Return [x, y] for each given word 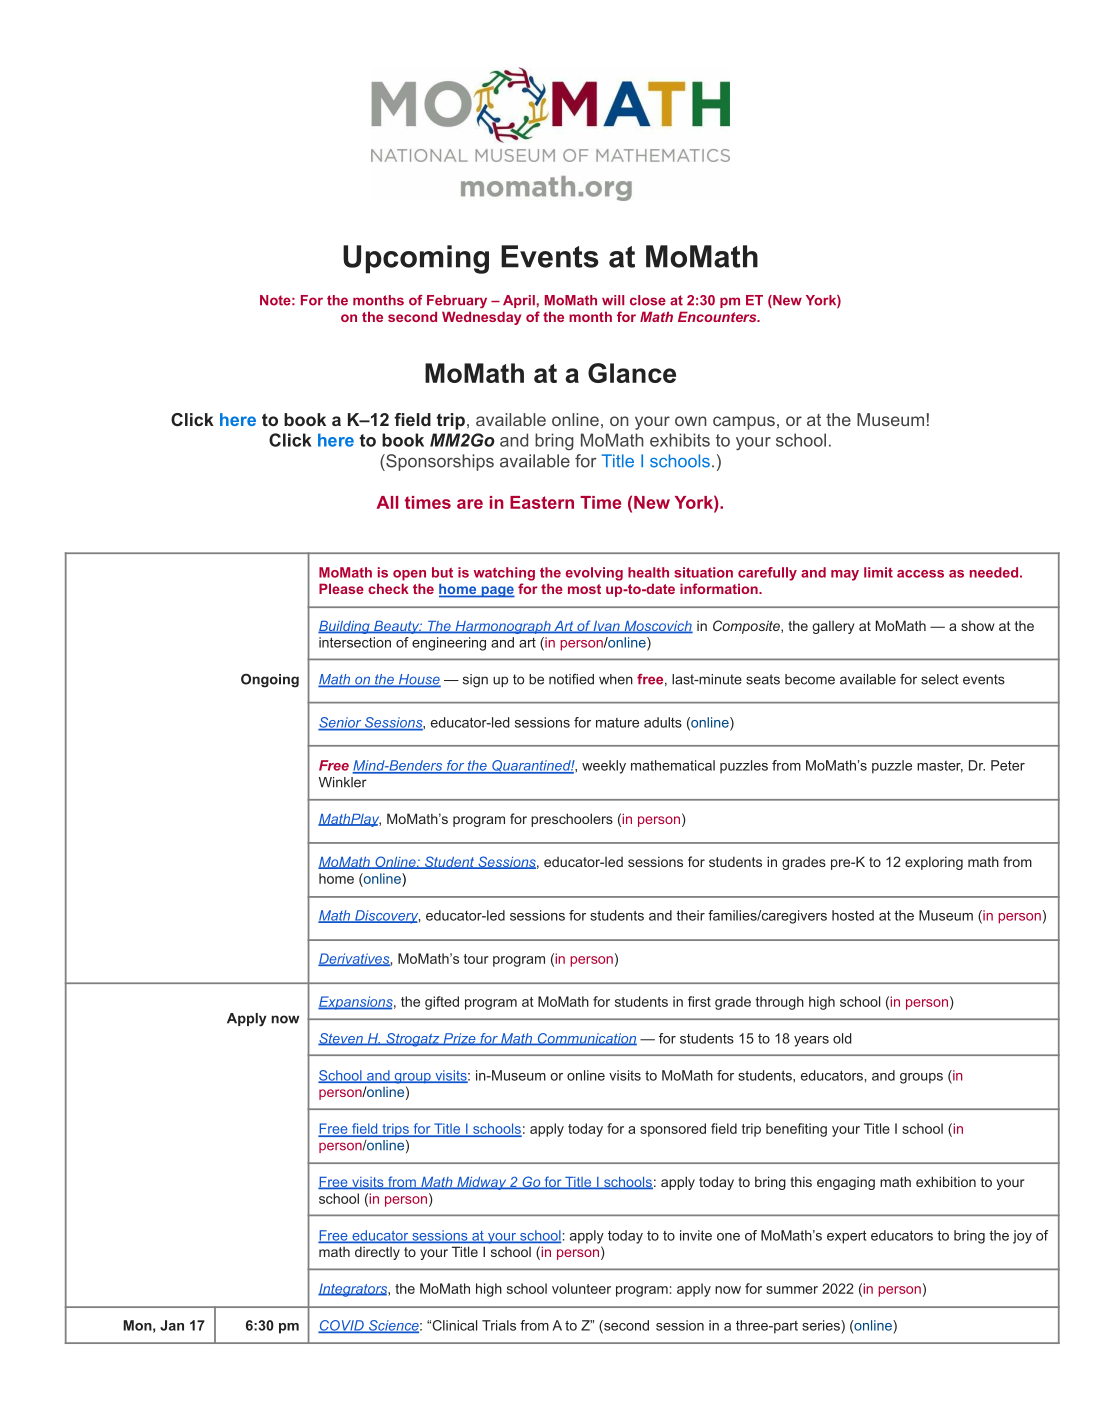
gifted [442, 1003]
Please [341, 588]
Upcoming [416, 259]
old [842, 1038]
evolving [594, 574]
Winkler [343, 782]
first [699, 1001]
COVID [342, 1326]
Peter [1008, 765]
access [920, 574]
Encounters [718, 316]
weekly [604, 767]
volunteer [581, 1288]
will [613, 300]
